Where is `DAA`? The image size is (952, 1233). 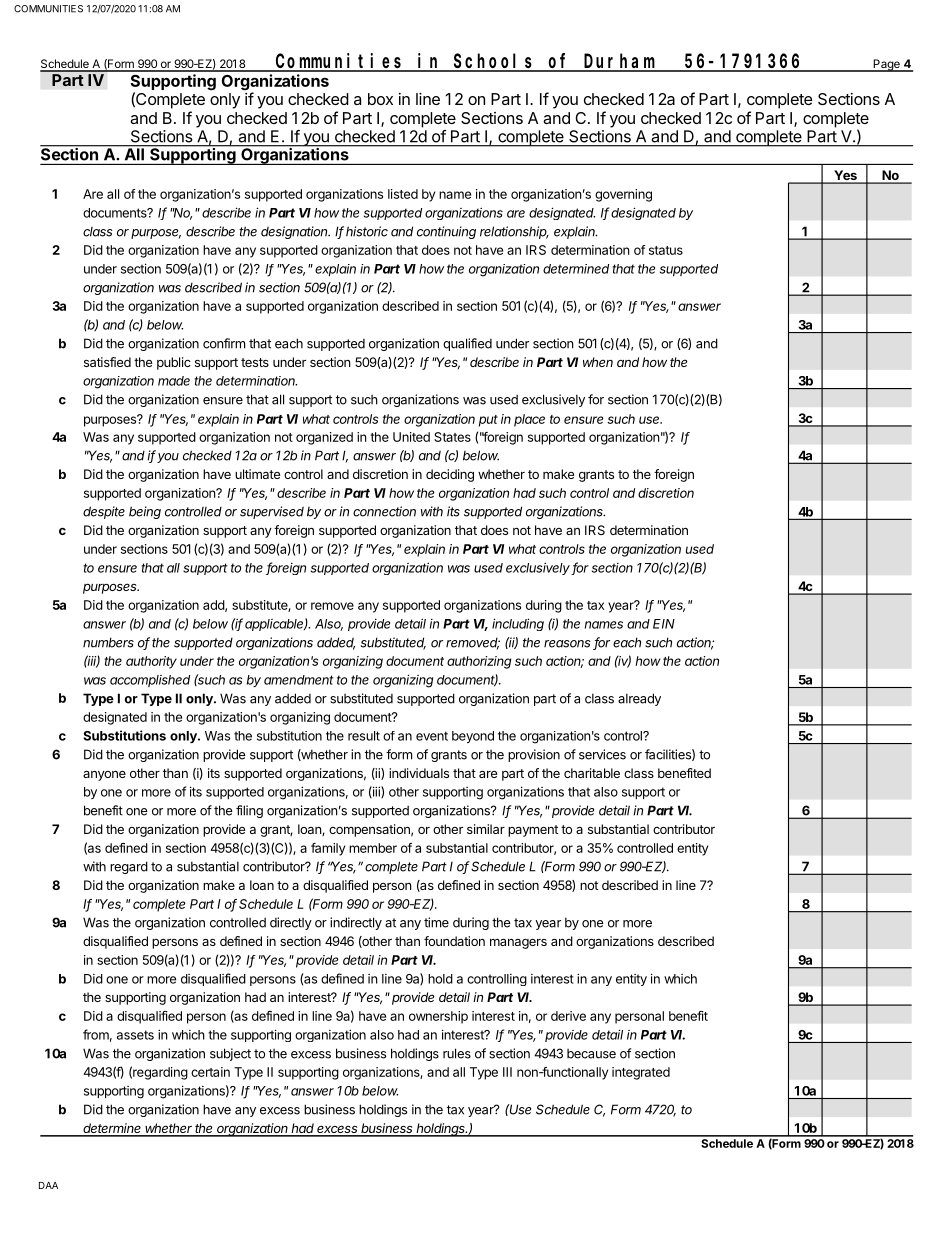 DAA is located at coordinates (48, 1185).
